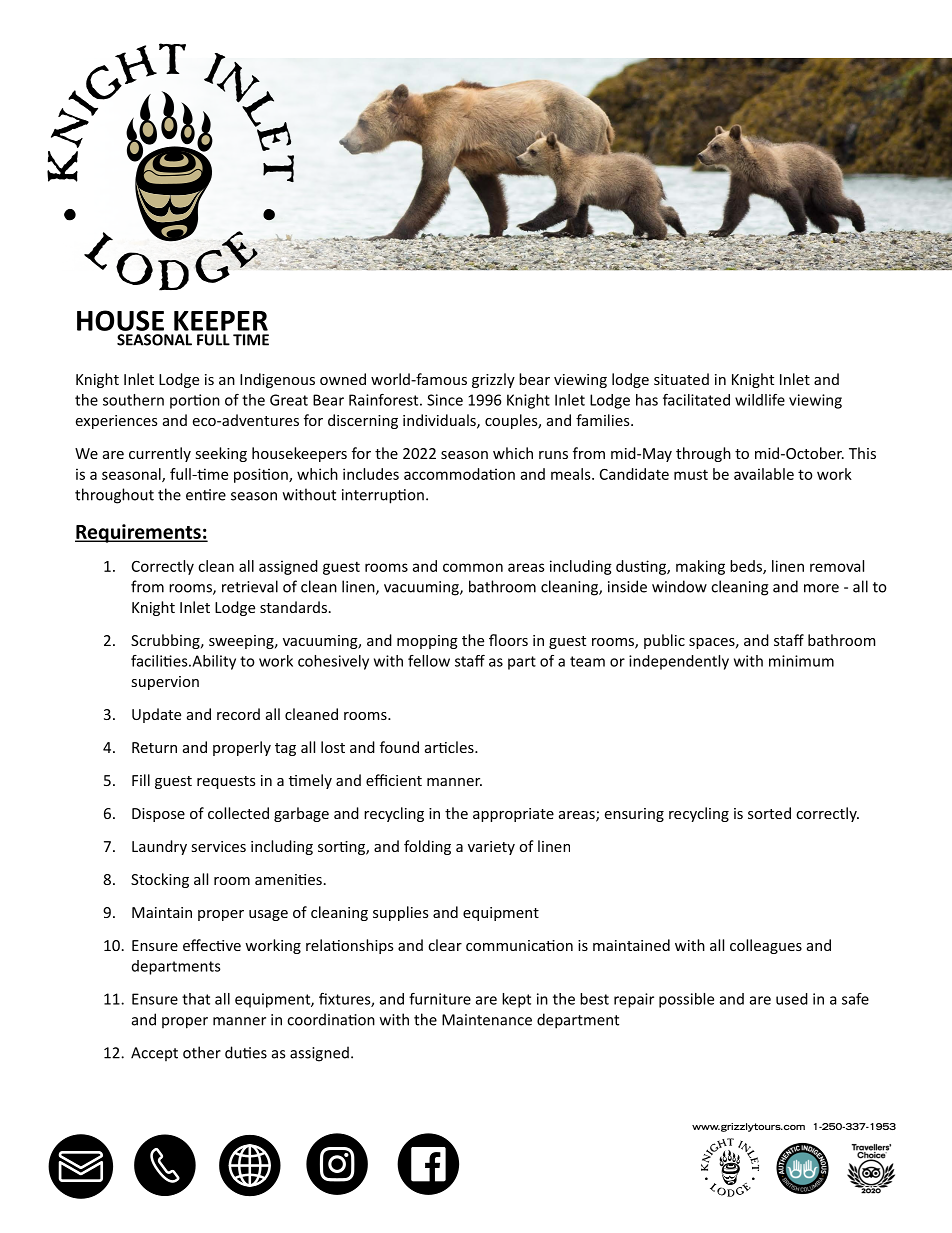  What do you see at coordinates (196, 999) in the document?
I see `that` at bounding box center [196, 999].
